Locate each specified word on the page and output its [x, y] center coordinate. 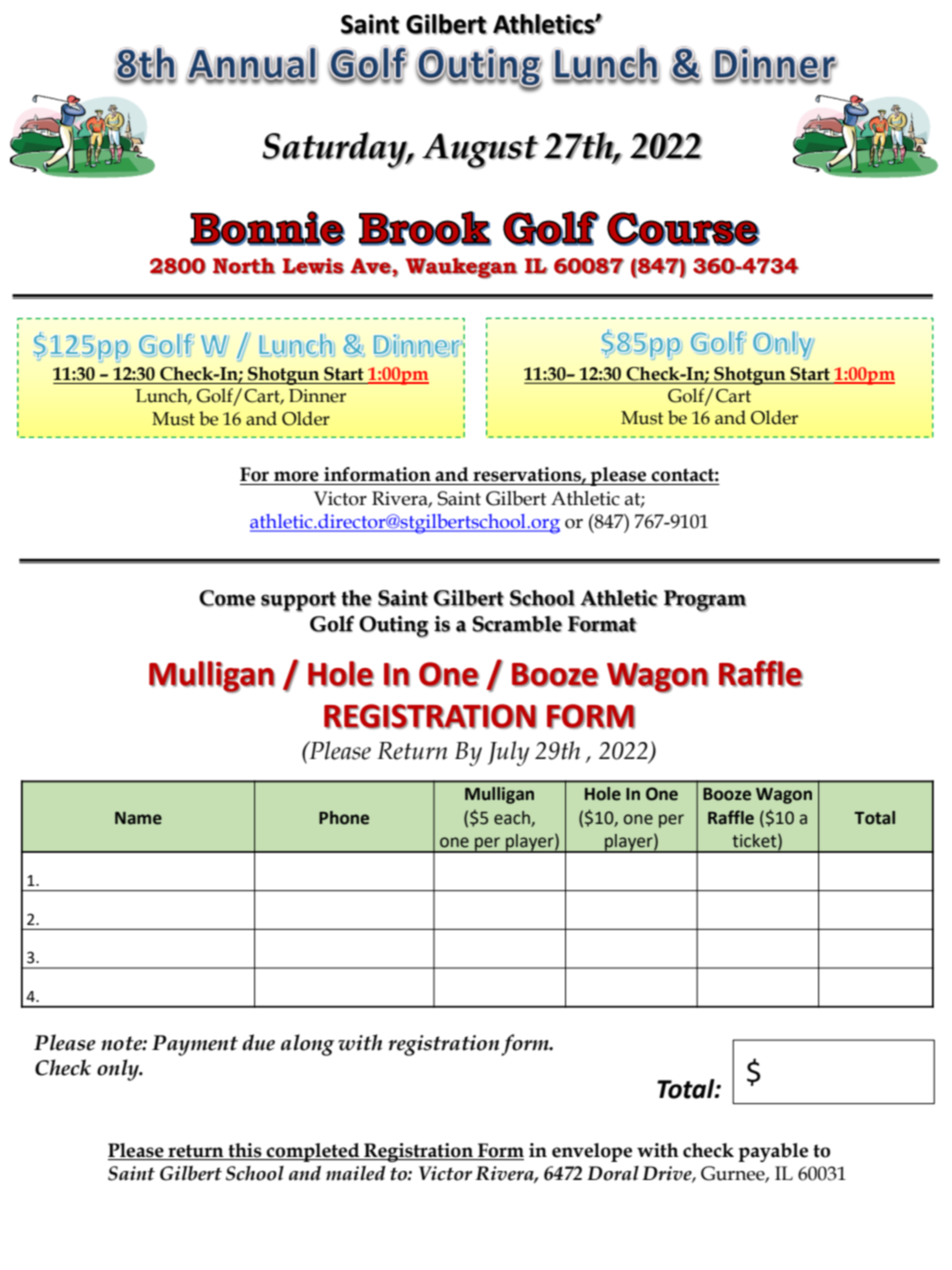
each [512, 818]
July [508, 753]
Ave [371, 266]
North [244, 266]
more [296, 476]
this [245, 1150]
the [356, 598]
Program [705, 601]
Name [138, 818]
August [480, 151]
